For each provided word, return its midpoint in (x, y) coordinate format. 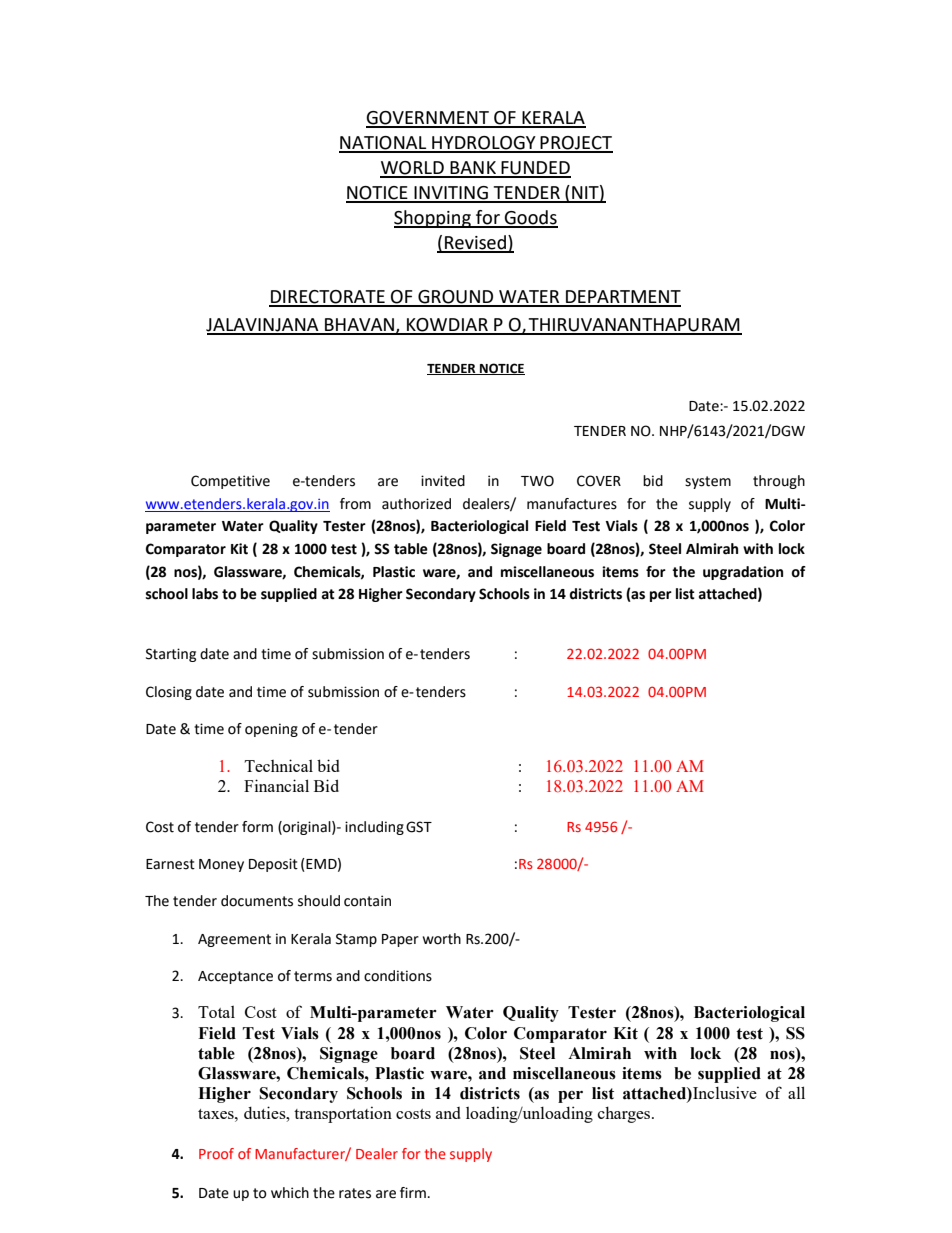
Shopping (433, 219)
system (708, 482)
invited (443, 481)
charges (625, 1114)
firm (413, 1192)
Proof (216, 1153)
